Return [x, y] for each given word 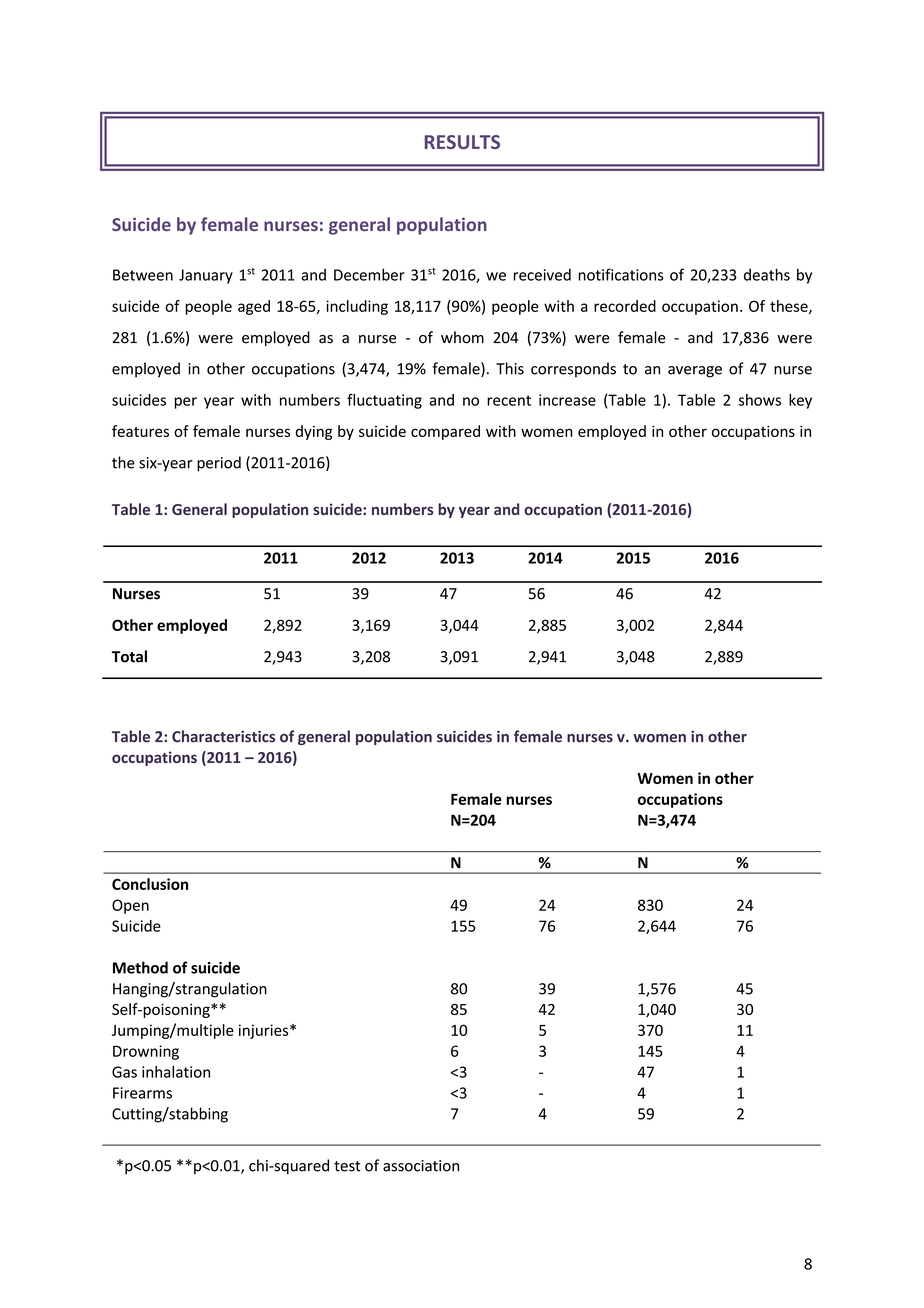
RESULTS [462, 142]
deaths [767, 274]
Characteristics [223, 736]
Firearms [142, 1093]
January [206, 276]
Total [129, 656]
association [421, 1166]
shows [760, 400]
